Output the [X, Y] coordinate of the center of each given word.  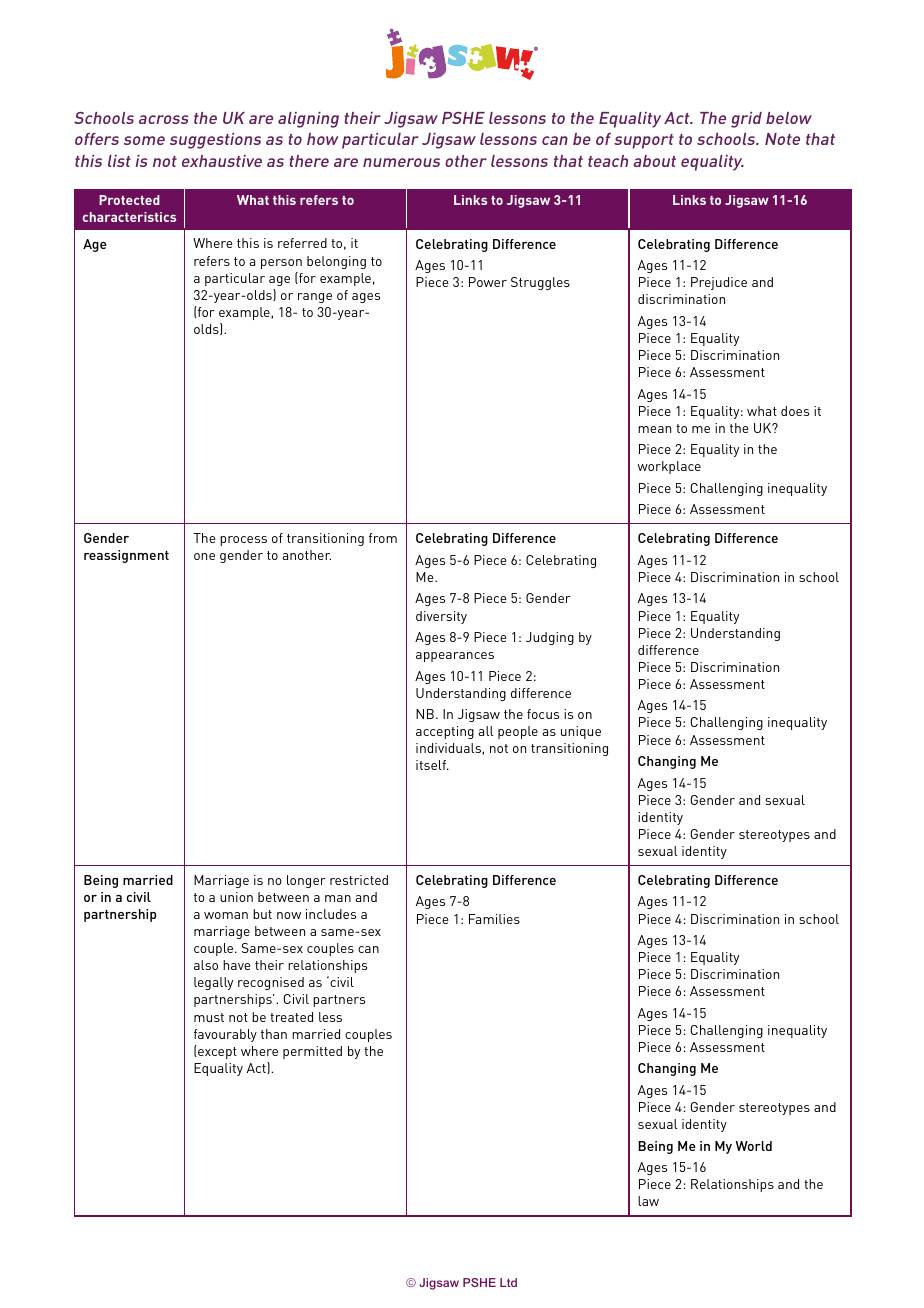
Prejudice [719, 283]
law [648, 1201]
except [216, 1052]
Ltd [508, 1282]
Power [488, 282]
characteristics [129, 217]
